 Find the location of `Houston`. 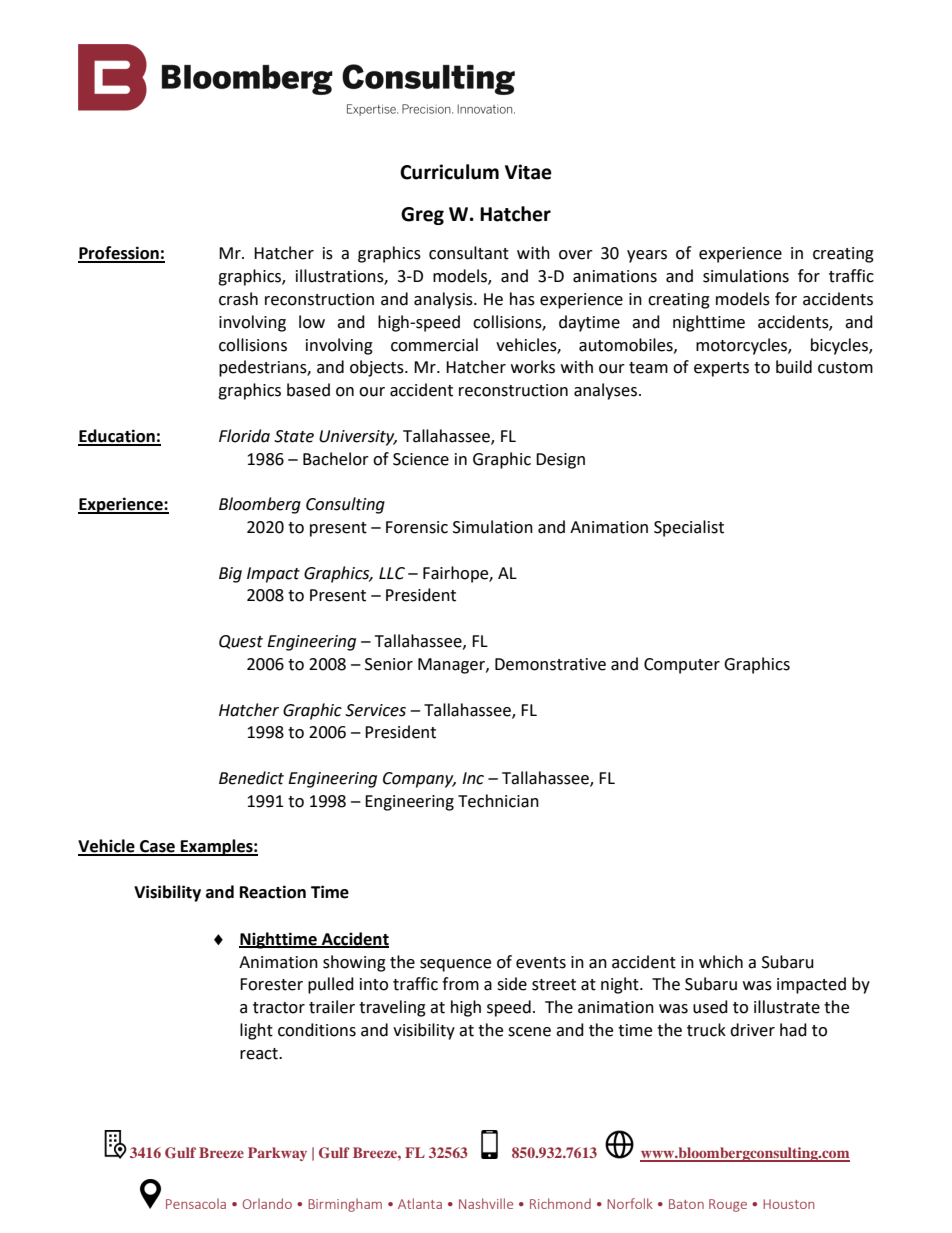

Houston is located at coordinates (788, 1204).
